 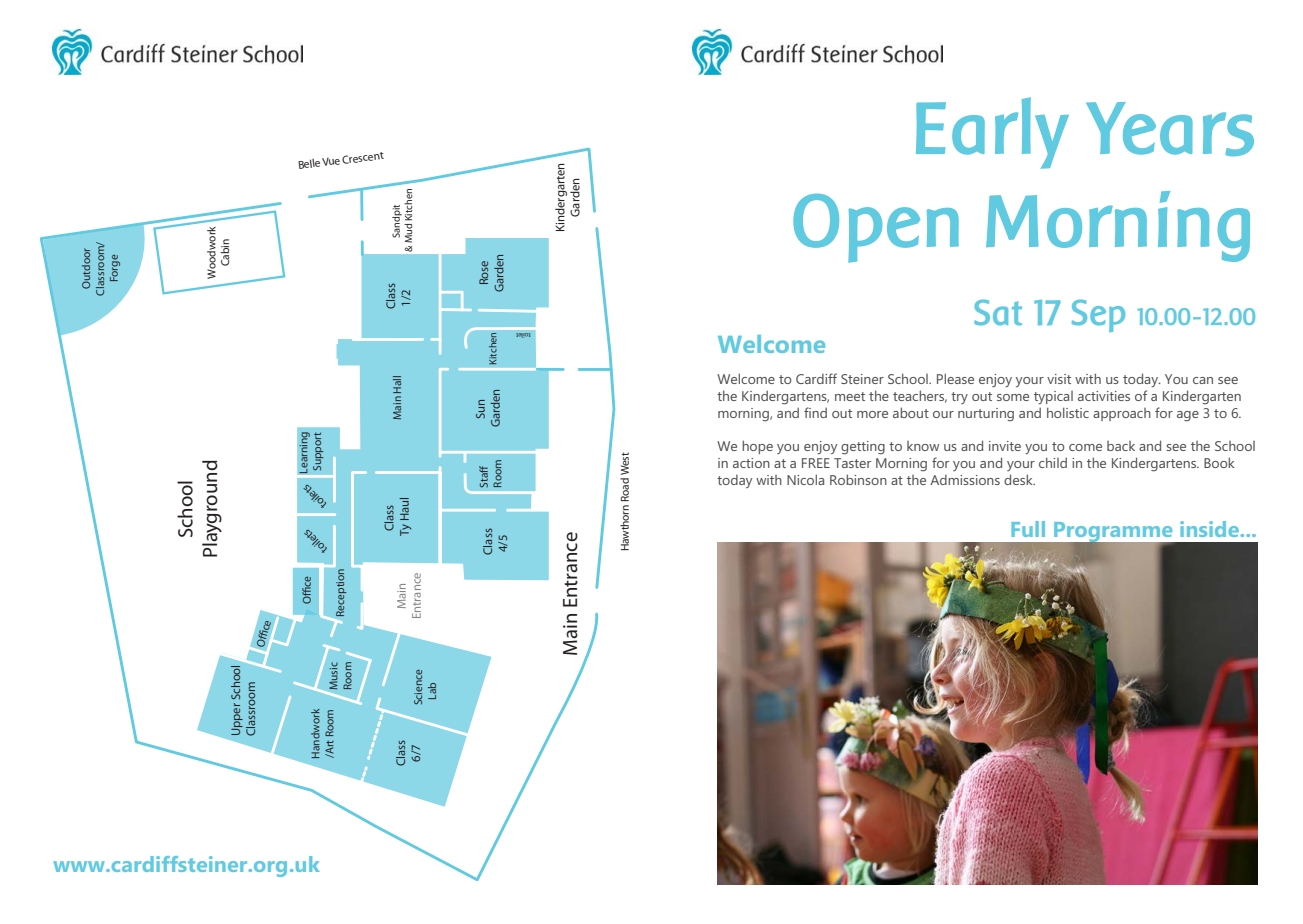 What do you see at coordinates (998, 312) in the page?
I see `Sat` at bounding box center [998, 312].
